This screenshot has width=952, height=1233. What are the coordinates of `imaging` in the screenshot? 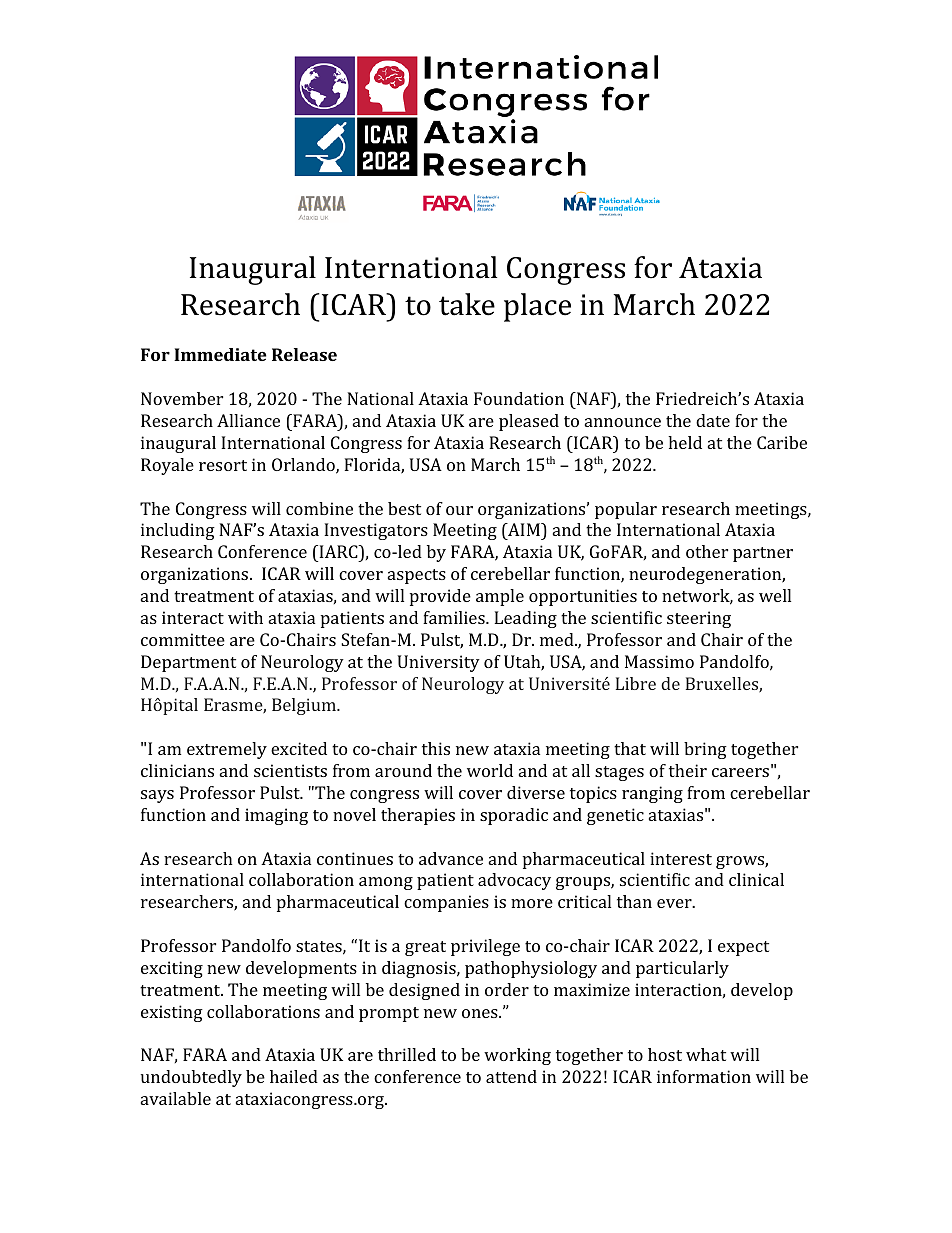 It's located at (276, 816).
